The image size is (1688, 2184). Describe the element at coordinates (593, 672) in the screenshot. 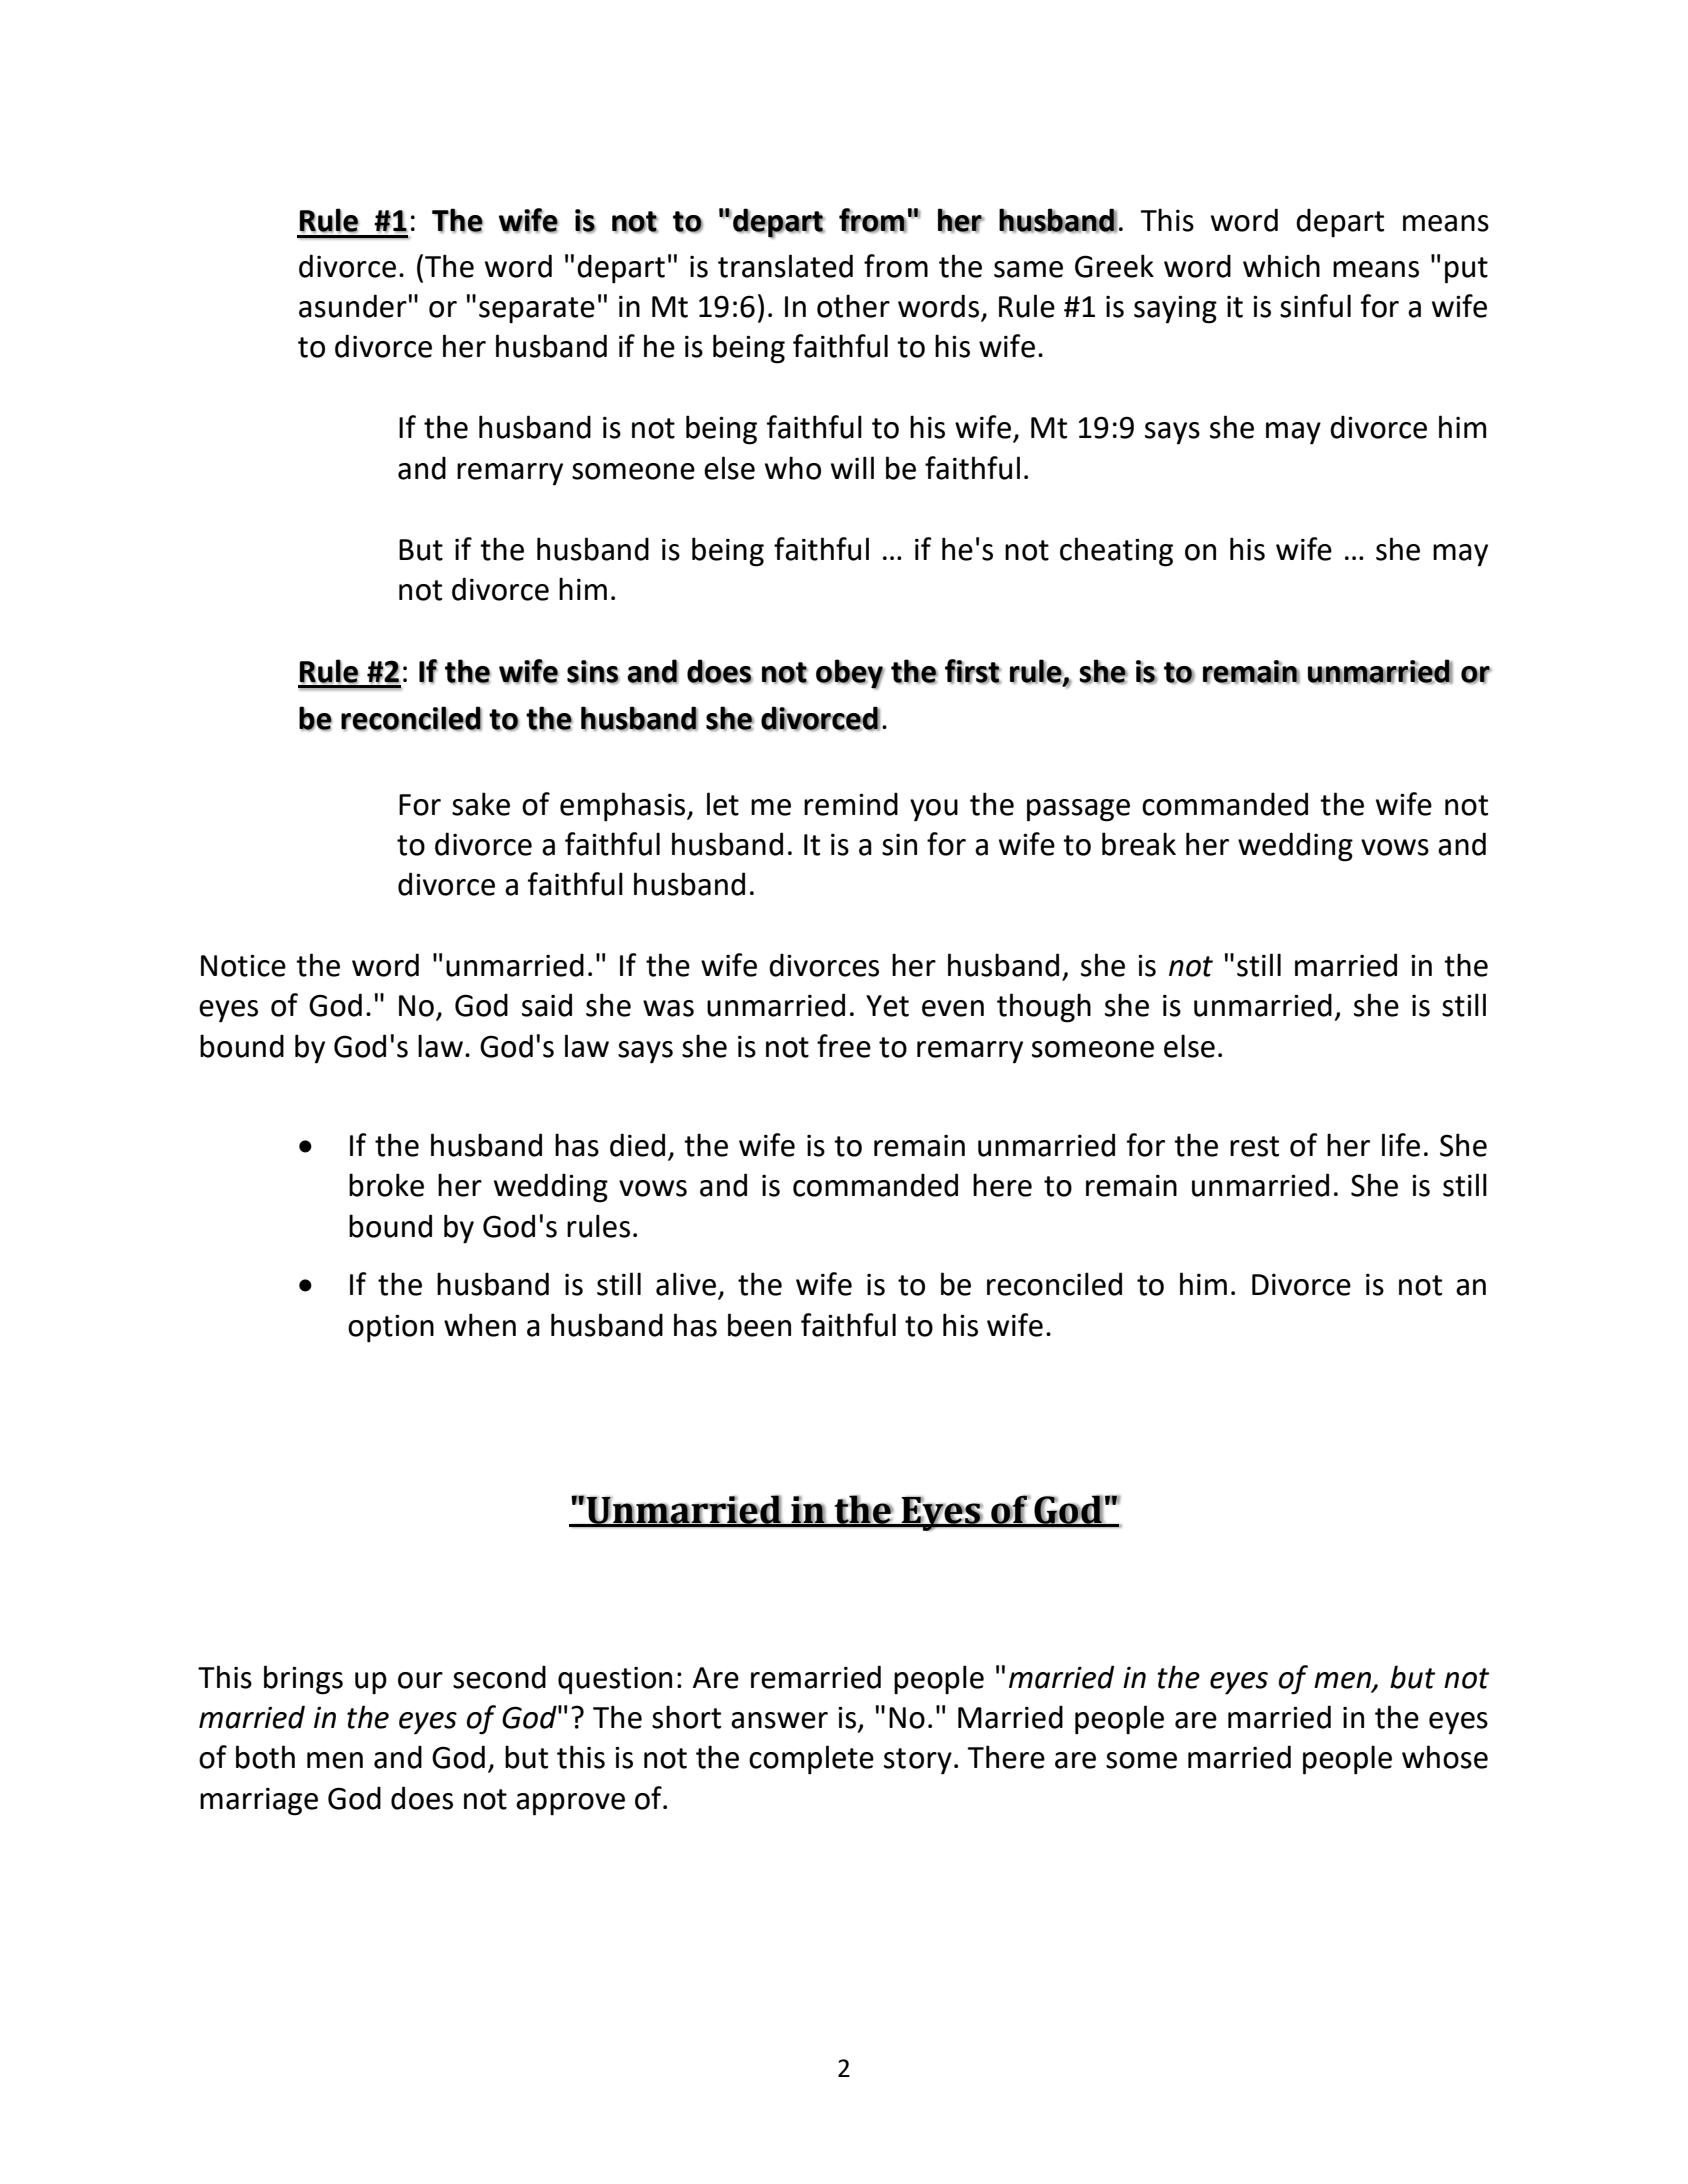

I see `sins` at that location.
